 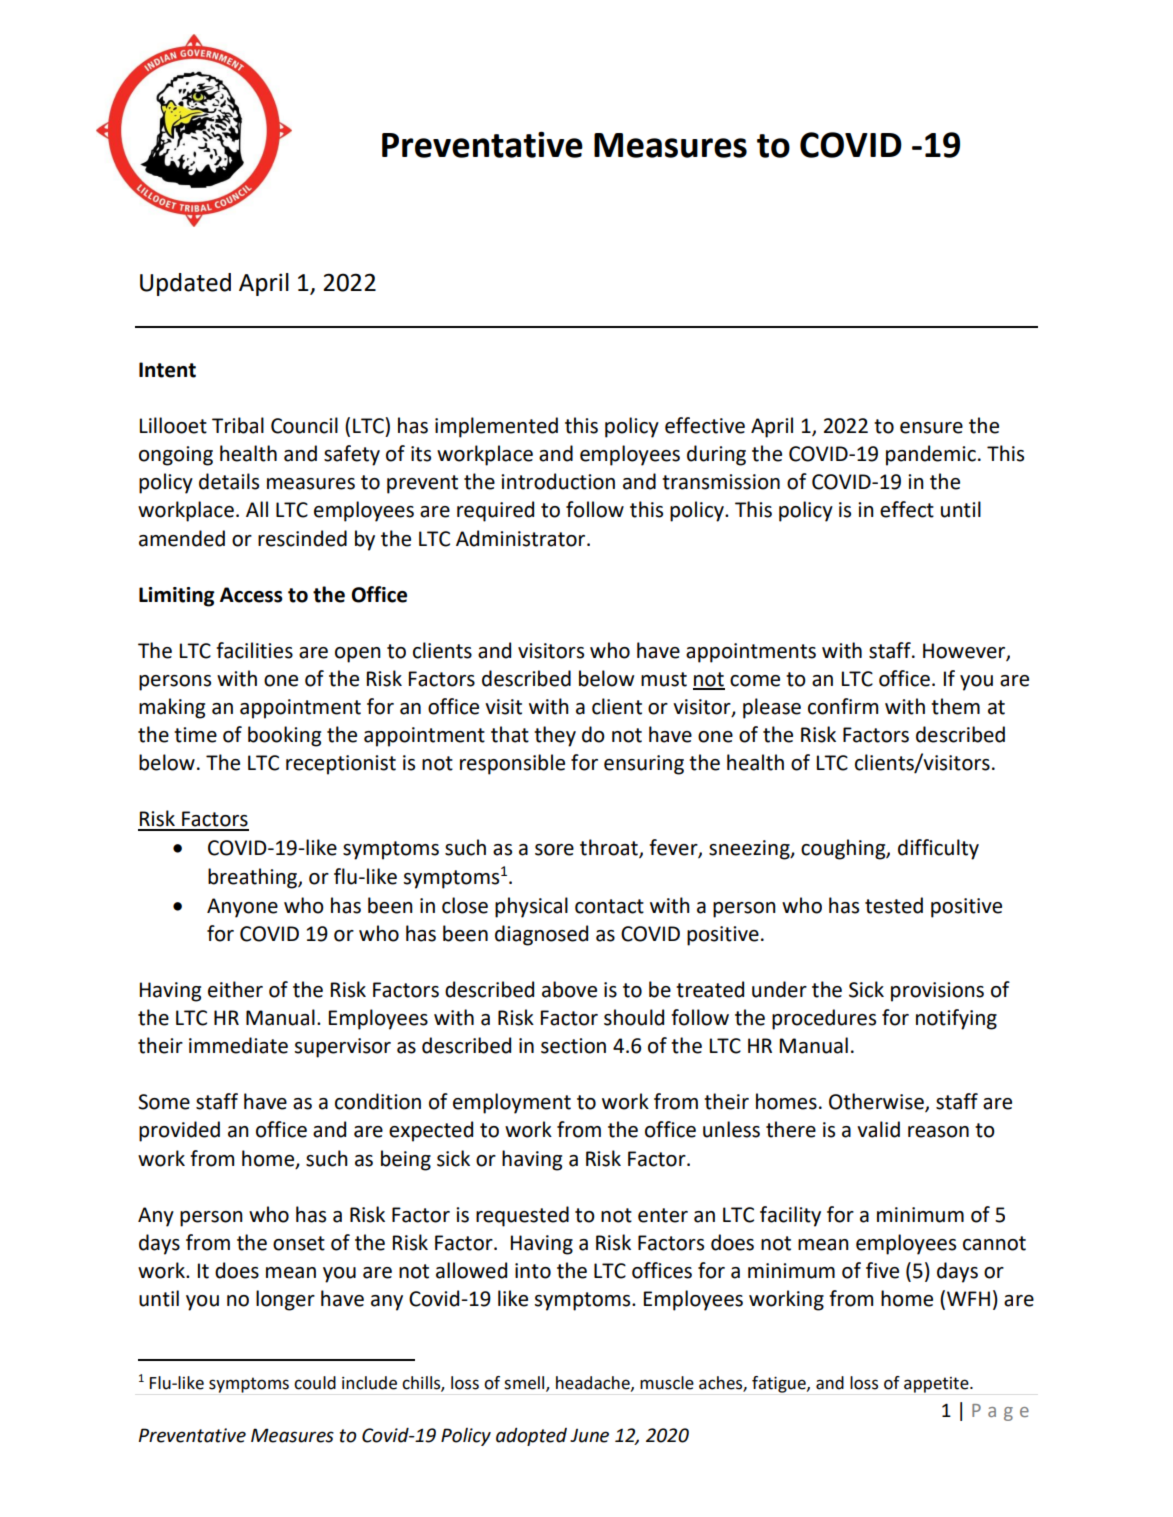 I want to click on Access, so click(x=251, y=595).
